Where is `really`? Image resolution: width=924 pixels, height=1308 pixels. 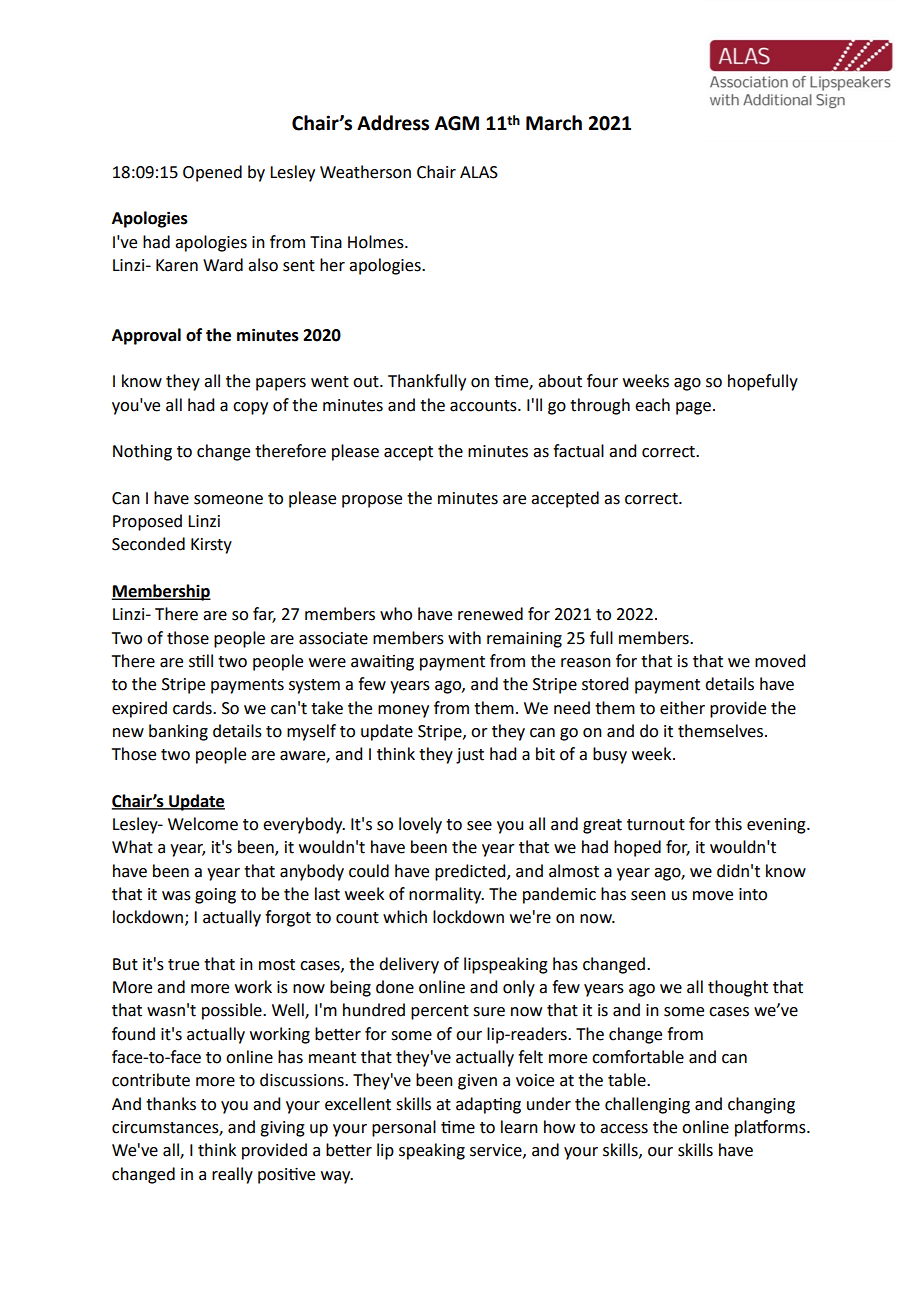
really is located at coordinates (232, 1175).
